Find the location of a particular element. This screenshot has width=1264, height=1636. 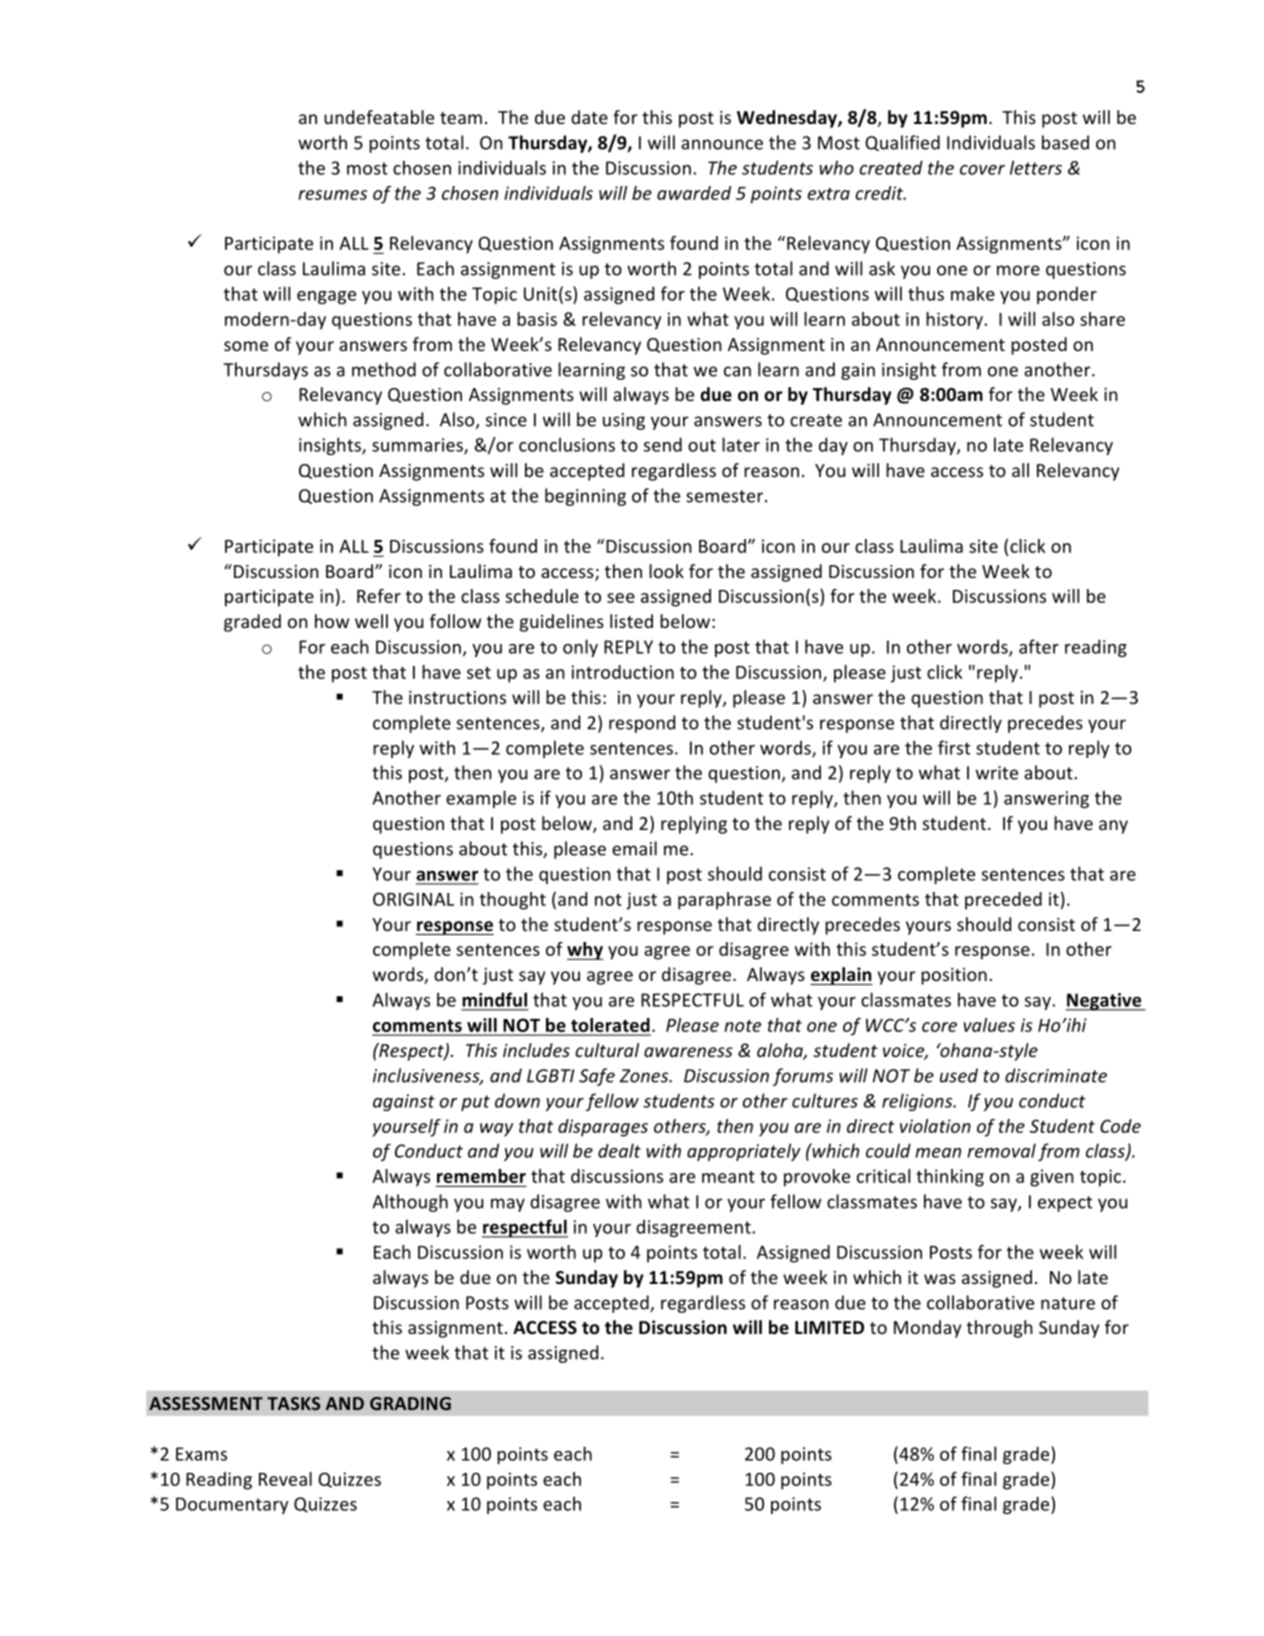

awarded is located at coordinates (694, 193).
